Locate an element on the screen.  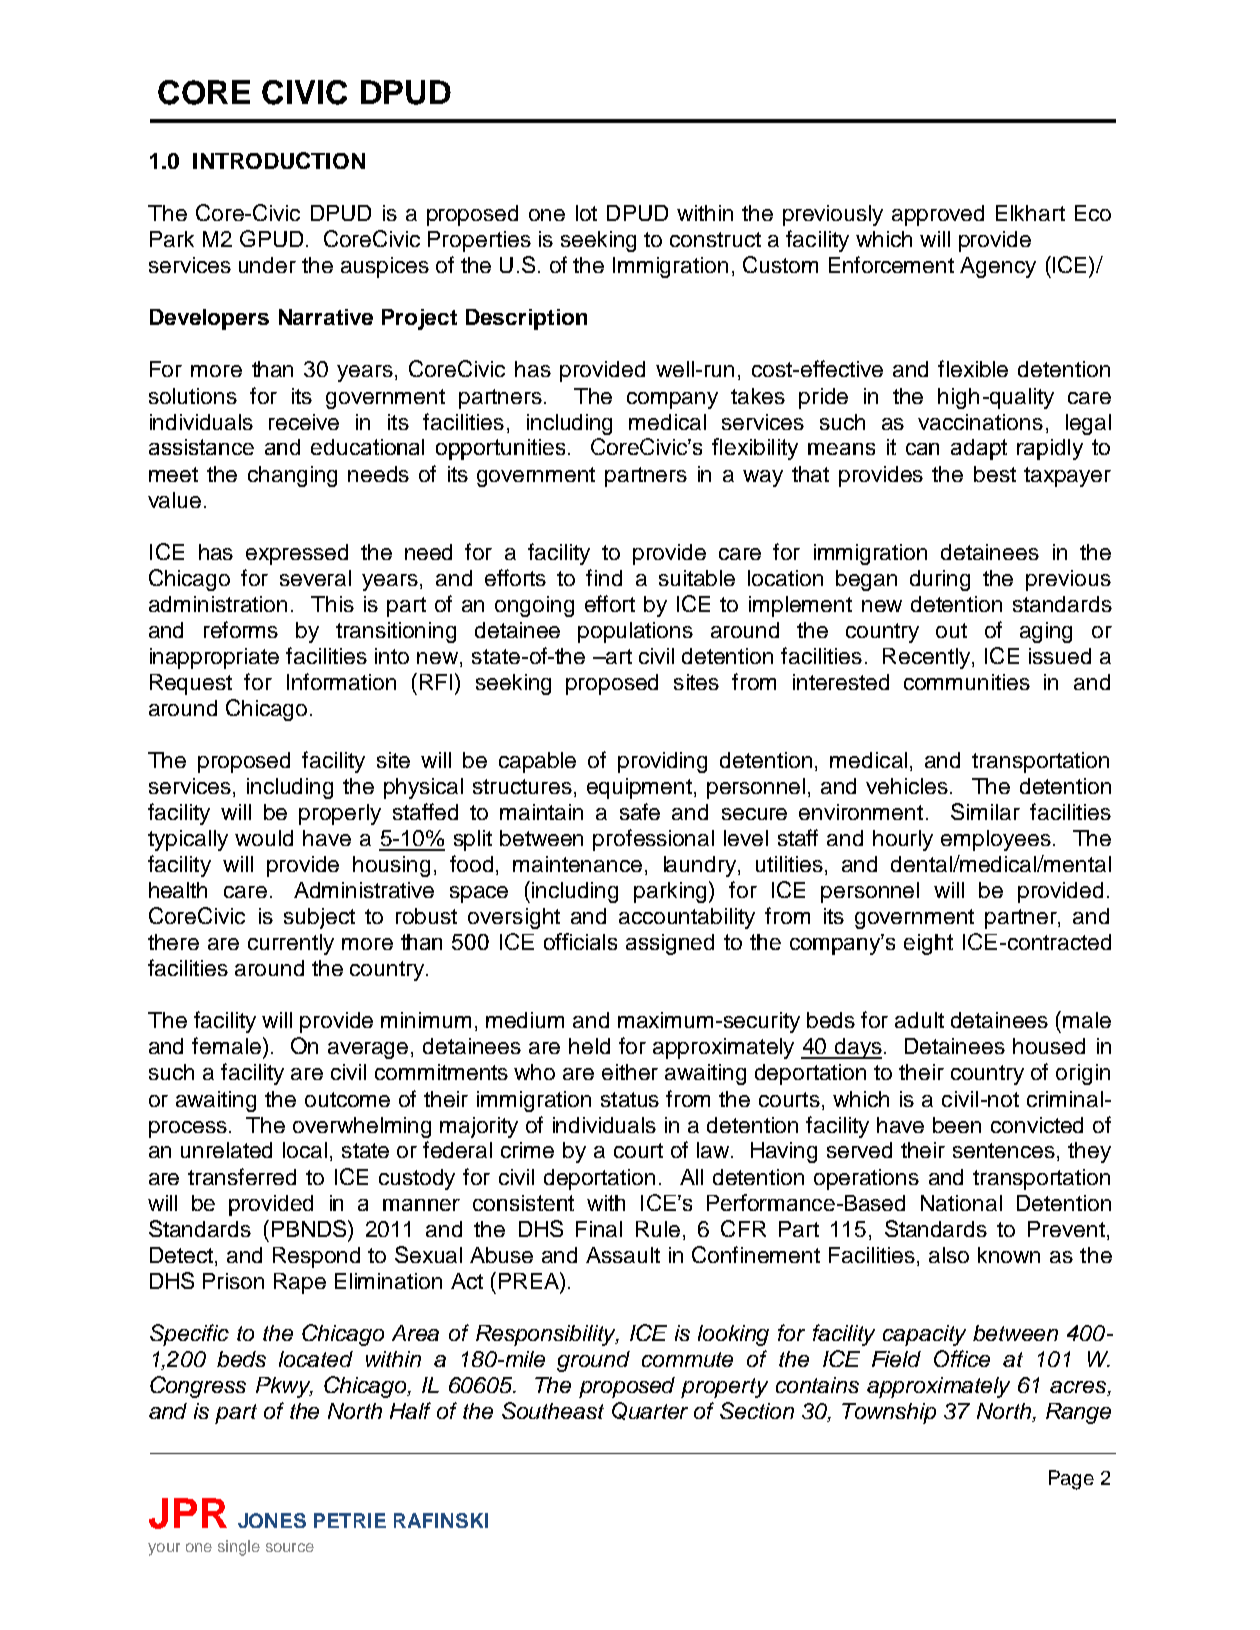
professional is located at coordinates (653, 840).
